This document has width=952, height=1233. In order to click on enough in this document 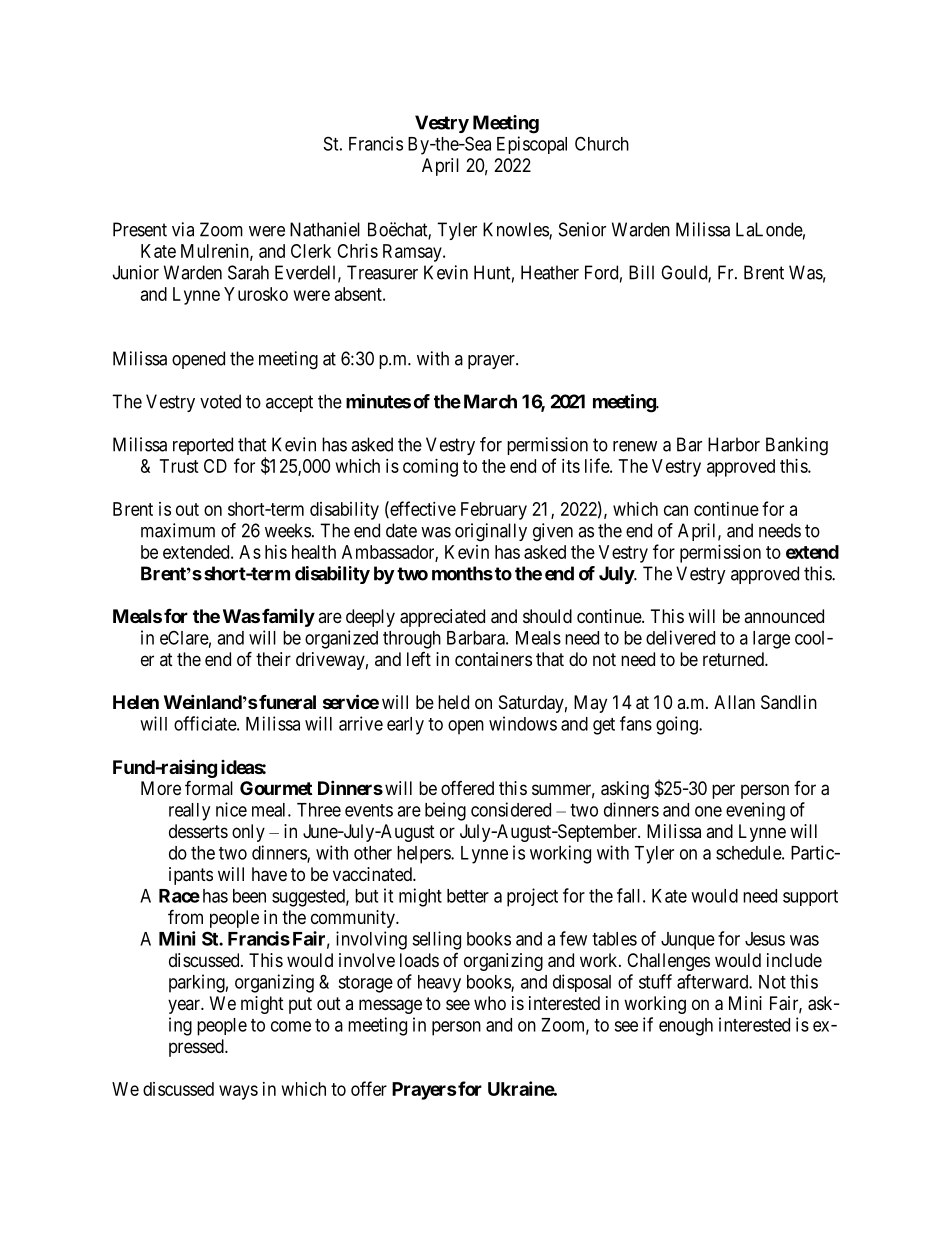, I will do `click(686, 1027)`.
